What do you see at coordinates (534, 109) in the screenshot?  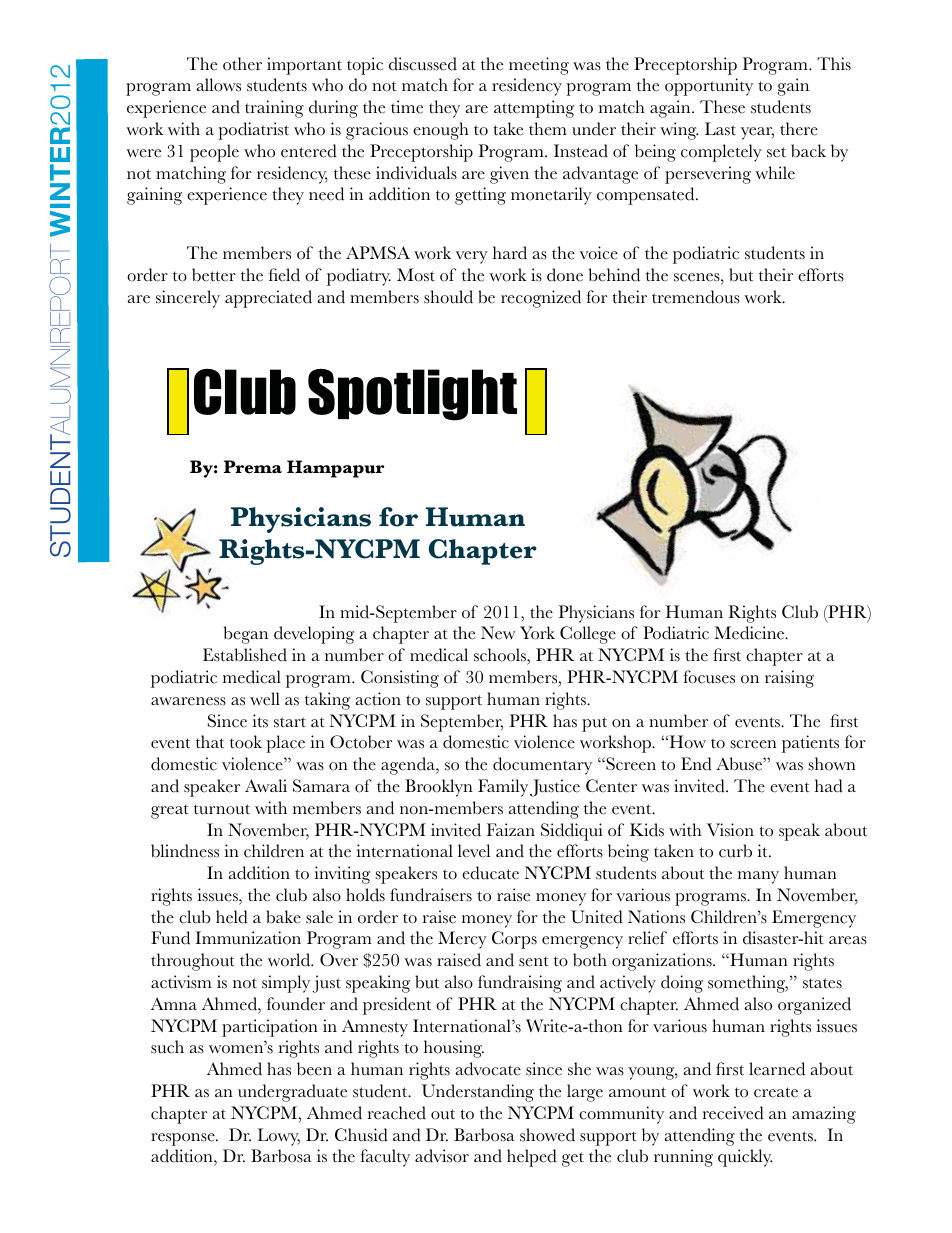 I see `attempting` at bounding box center [534, 109].
